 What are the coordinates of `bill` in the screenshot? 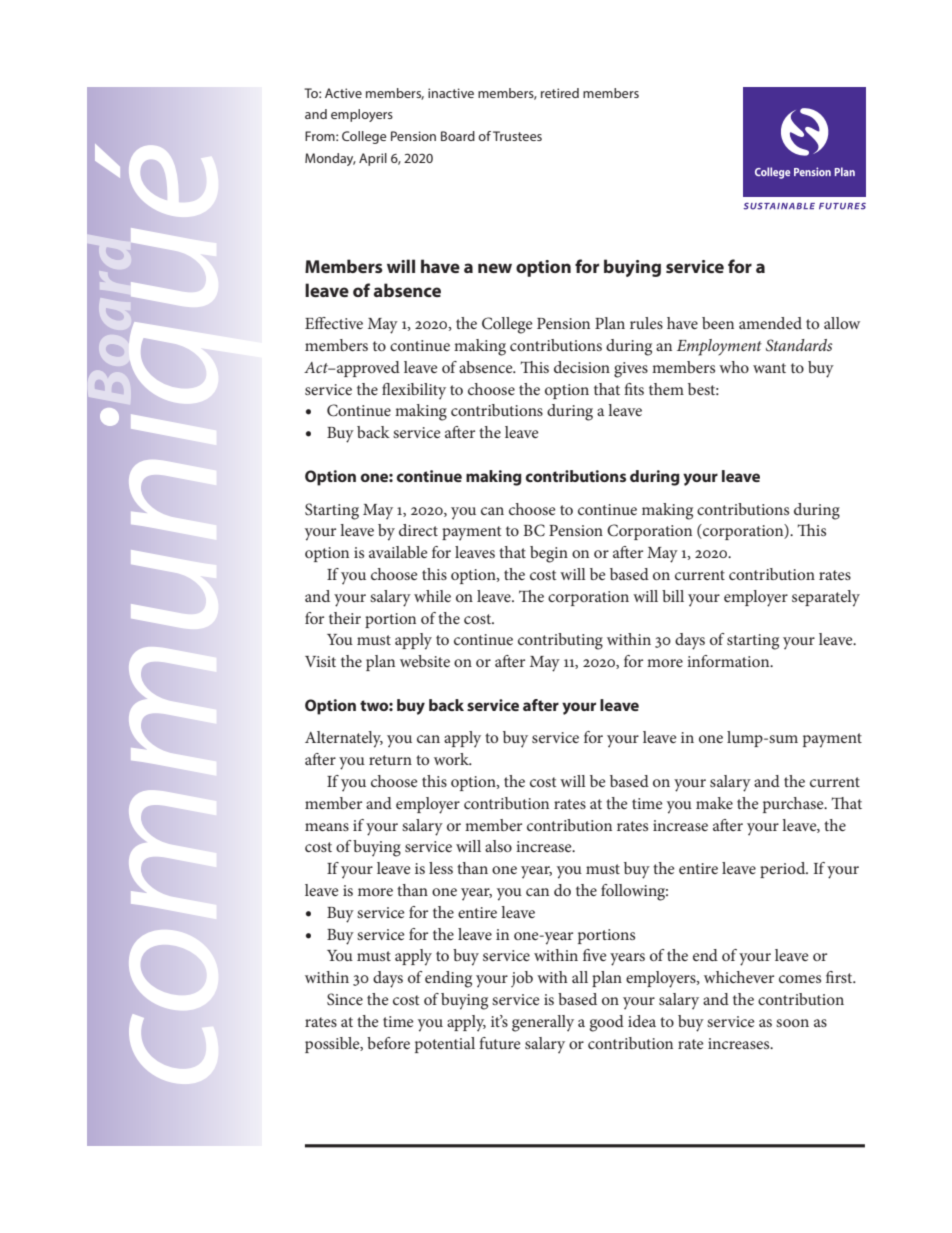 It's located at (673, 596).
